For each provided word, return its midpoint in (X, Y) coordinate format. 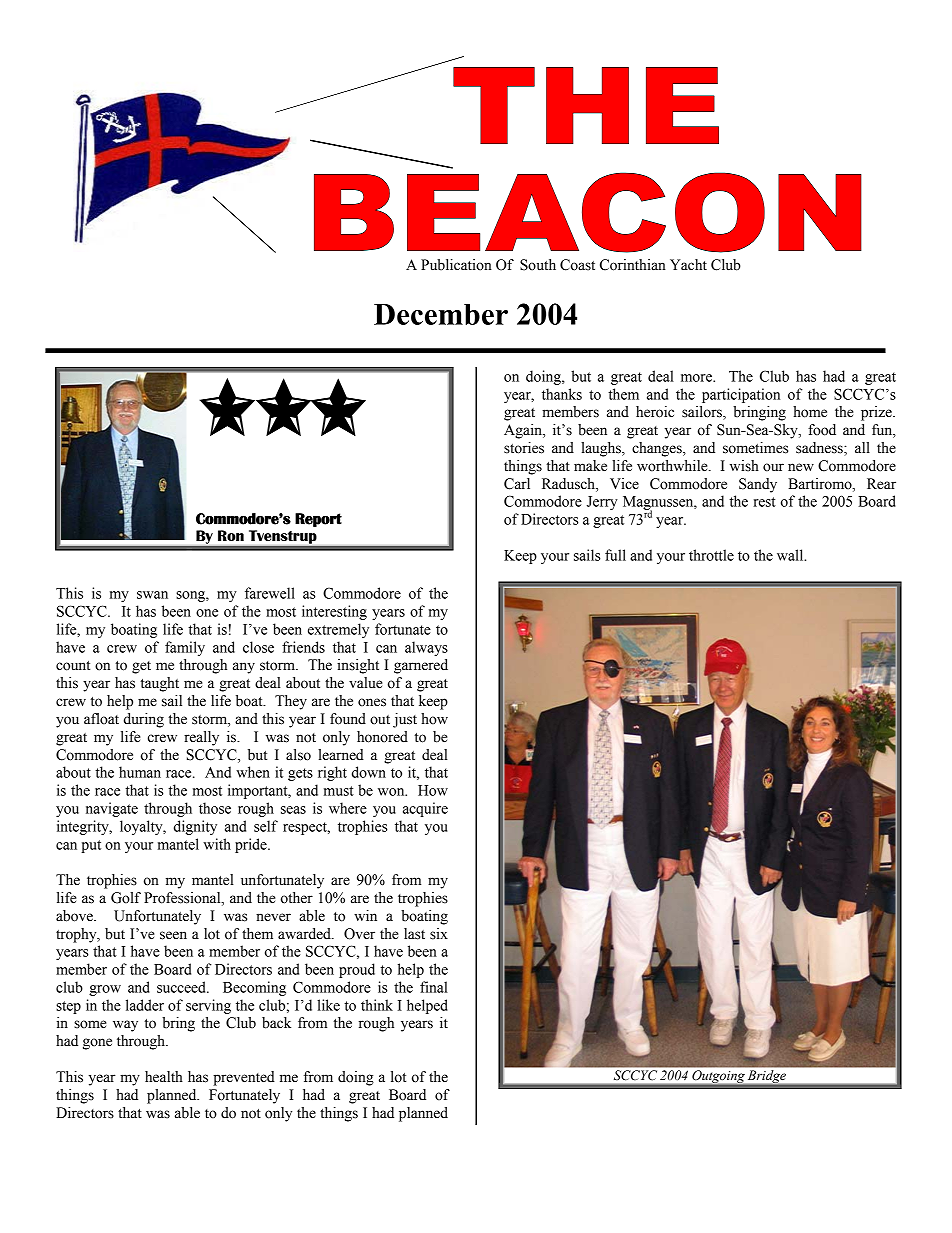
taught (159, 684)
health (164, 1077)
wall (791, 555)
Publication (456, 265)
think (377, 1005)
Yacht (688, 265)
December (441, 314)
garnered (421, 666)
